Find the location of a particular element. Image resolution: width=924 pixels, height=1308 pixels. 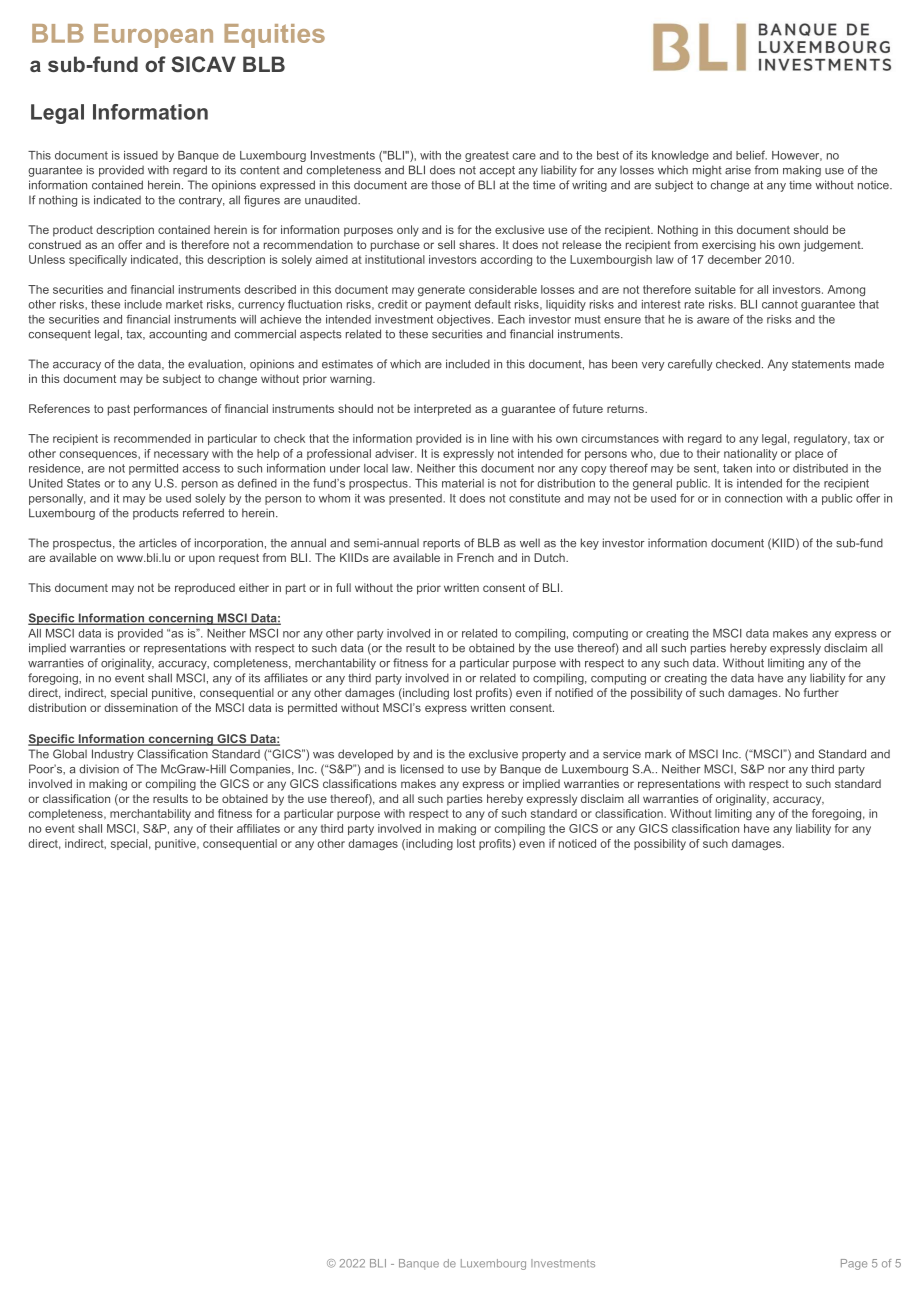

belief is located at coordinates (751, 155).
